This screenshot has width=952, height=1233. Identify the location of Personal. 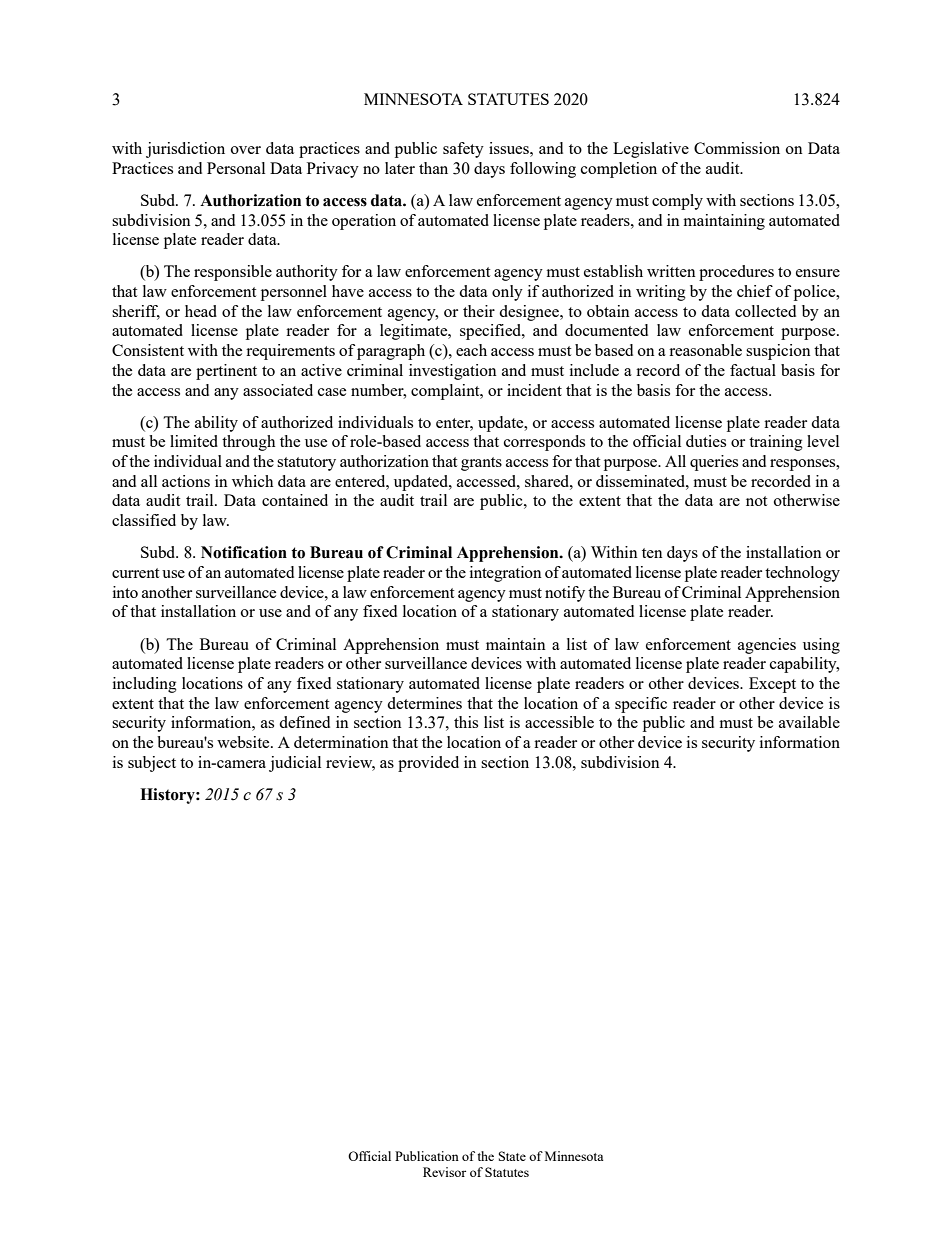
(236, 168).
